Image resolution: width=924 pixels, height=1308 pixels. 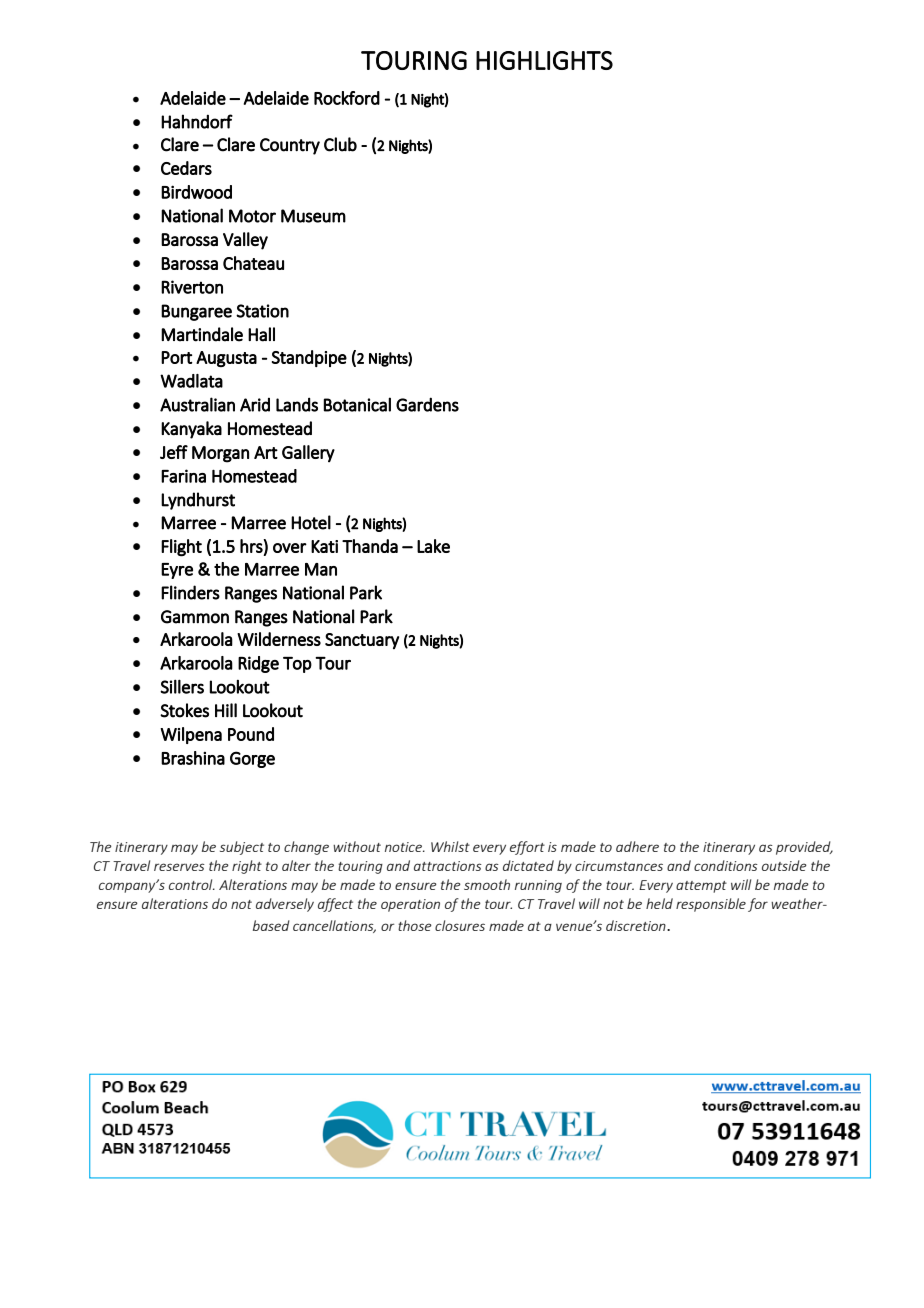 I want to click on responsible, so click(x=711, y=905).
